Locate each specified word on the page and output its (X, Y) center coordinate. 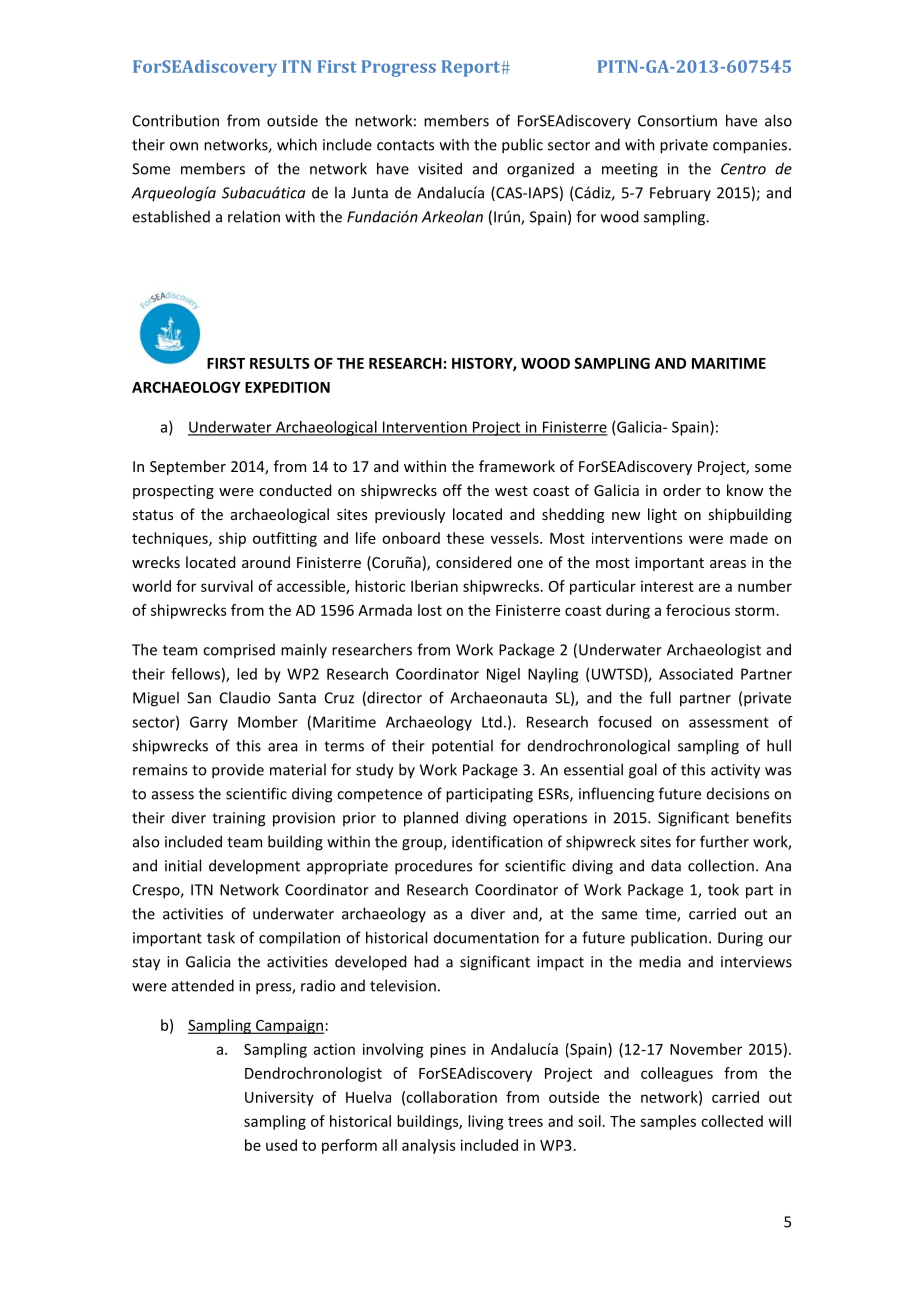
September (188, 467)
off (452, 490)
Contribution (176, 120)
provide (238, 771)
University (279, 1098)
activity (735, 771)
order (682, 490)
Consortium (677, 121)
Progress (398, 68)
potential (462, 747)
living (486, 1122)
